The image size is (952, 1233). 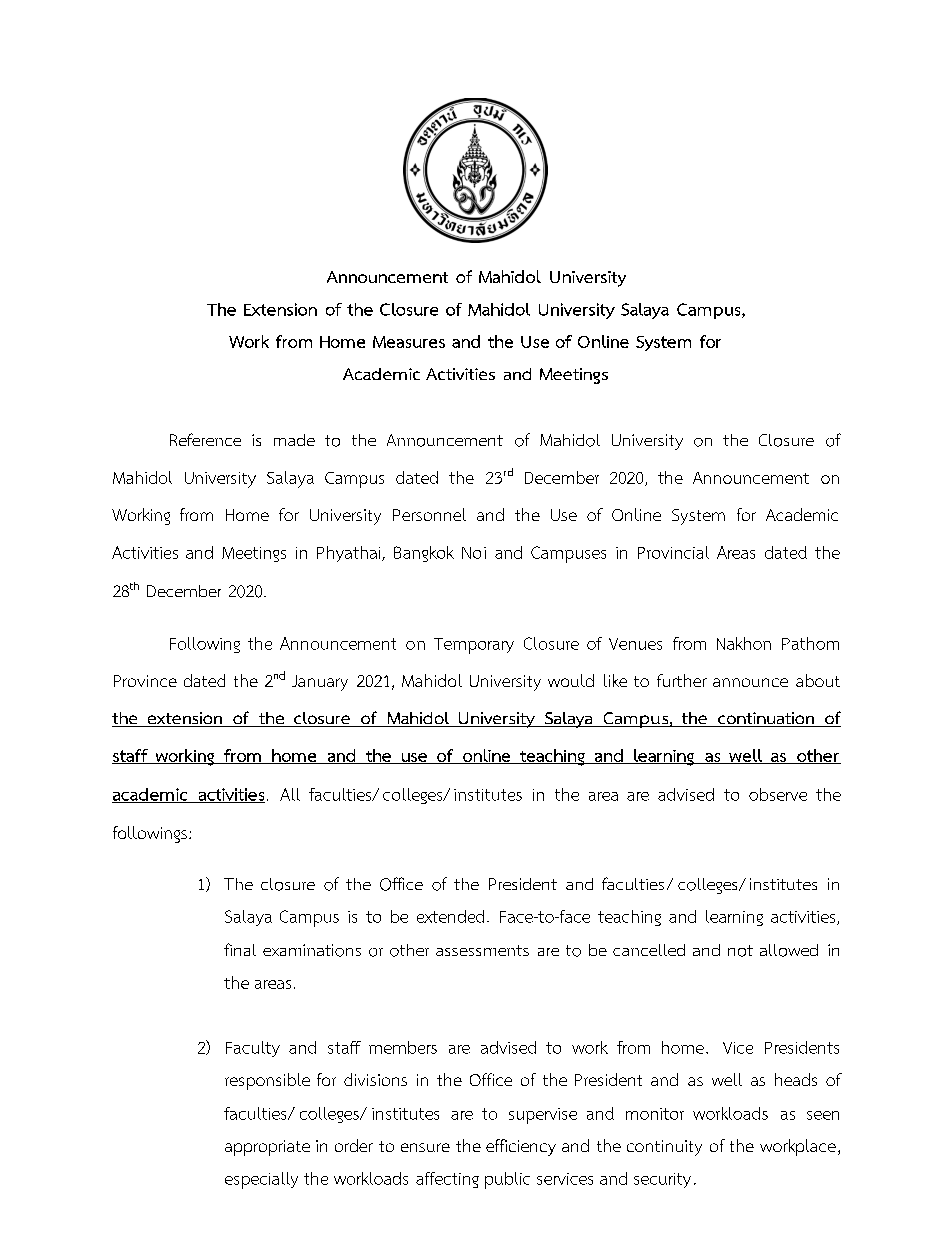 I want to click on appropriate, so click(x=267, y=1148).
